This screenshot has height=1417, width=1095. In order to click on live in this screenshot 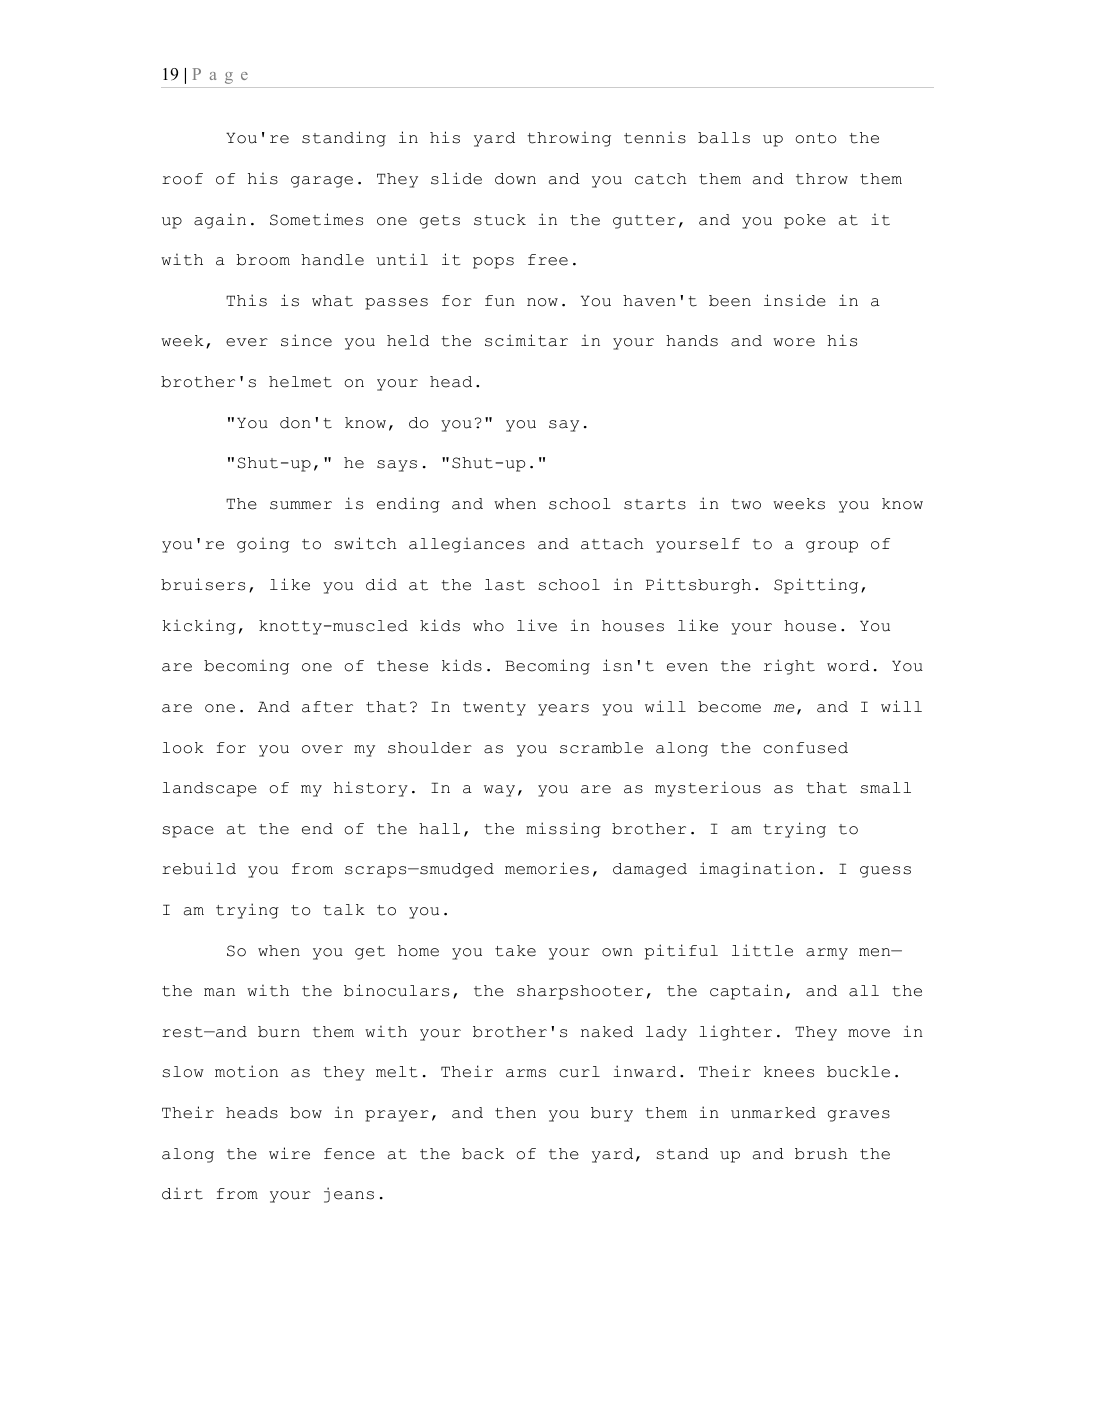, I will do `click(537, 625)`.
